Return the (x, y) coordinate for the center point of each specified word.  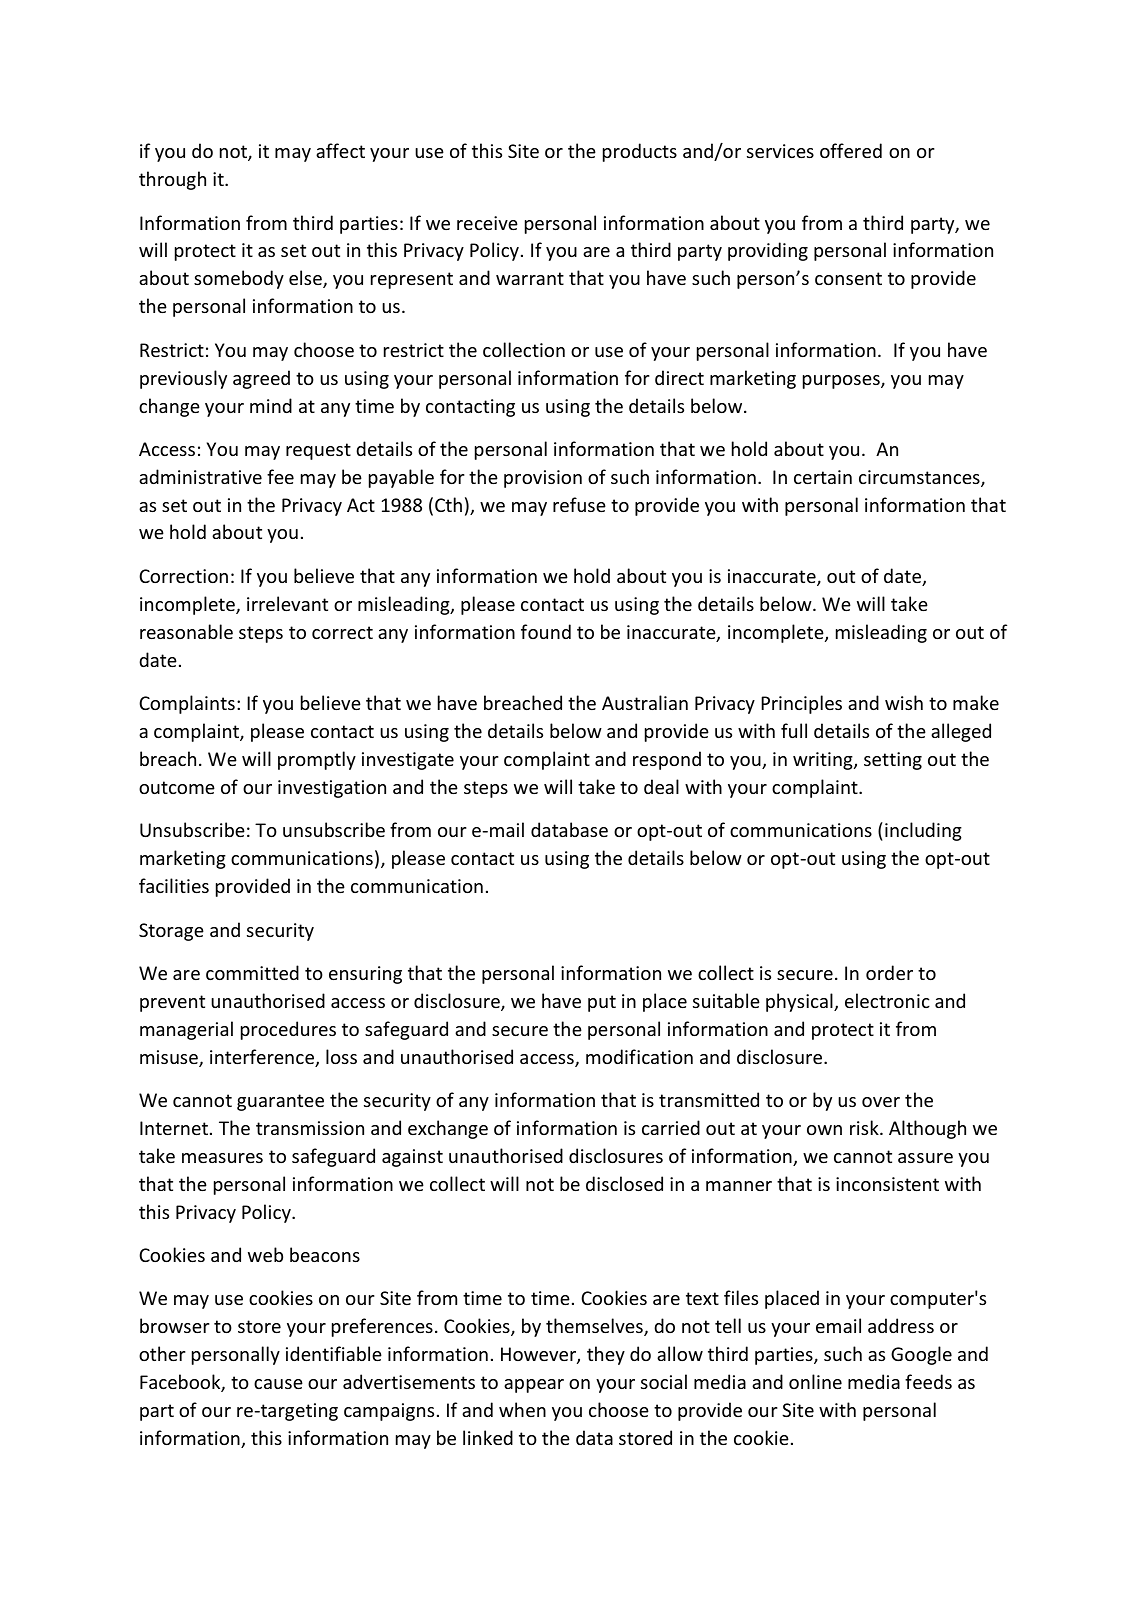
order (889, 972)
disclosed (624, 1183)
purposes (842, 382)
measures (222, 1158)
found (546, 631)
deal (661, 786)
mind (271, 405)
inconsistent (887, 1184)
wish (904, 702)
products (640, 152)
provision (543, 479)
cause (278, 1384)
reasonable (186, 631)
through (172, 180)
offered (851, 150)
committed (252, 972)
